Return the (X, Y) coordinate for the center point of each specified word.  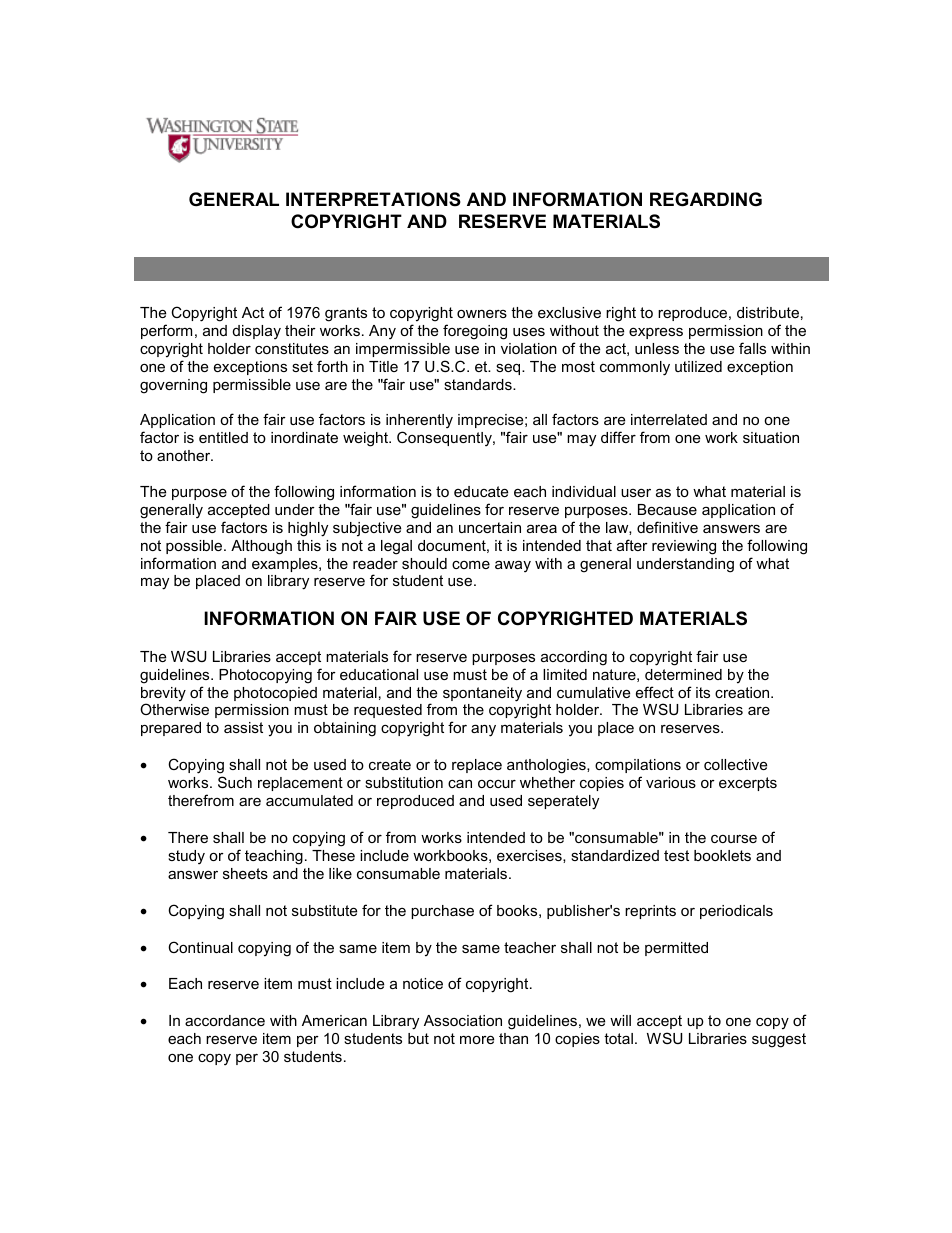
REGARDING (706, 199)
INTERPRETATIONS (373, 199)
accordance (225, 1020)
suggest (779, 1040)
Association (463, 1020)
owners (482, 314)
